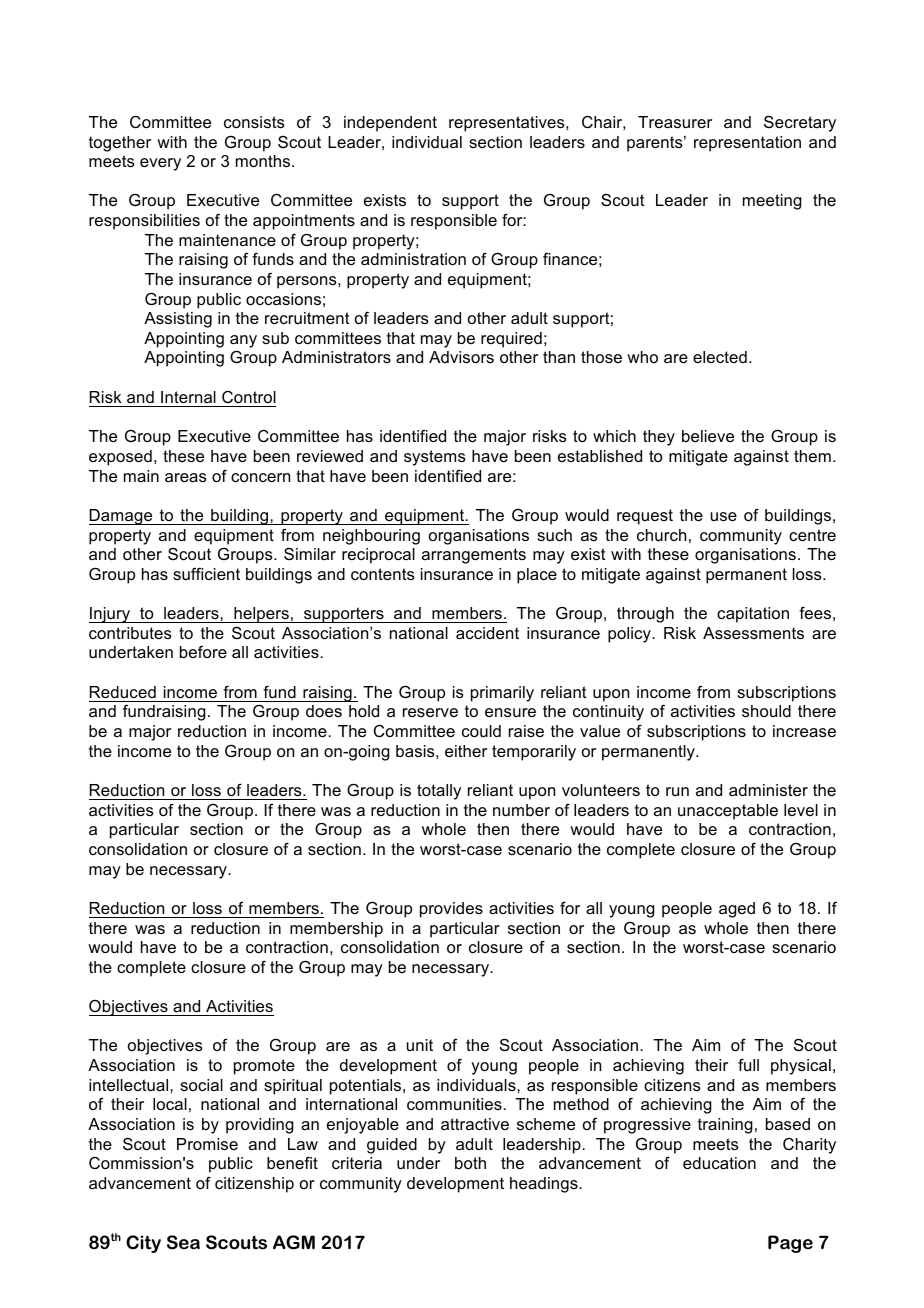  Describe the element at coordinates (719, 1163) in the screenshot. I see `education` at that location.
